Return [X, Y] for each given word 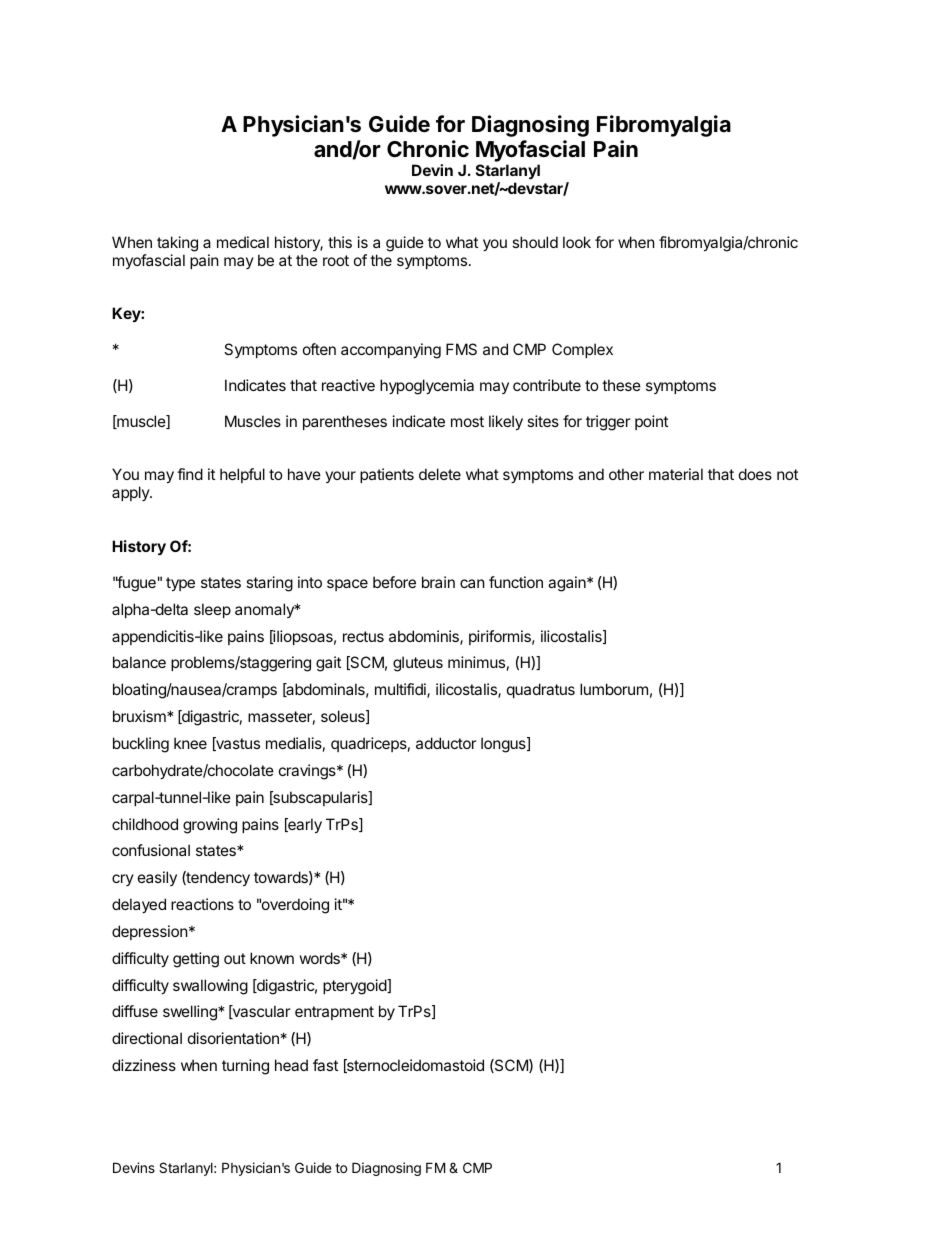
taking [177, 244]
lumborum [614, 689]
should [535, 242]
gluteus [418, 664]
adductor [446, 743]
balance [139, 662]
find [190, 474]
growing [210, 826]
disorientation [233, 1038]
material [676, 474]
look [577, 242]
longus [504, 745]
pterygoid [355, 987]
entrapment [334, 1013]
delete [440, 474]
